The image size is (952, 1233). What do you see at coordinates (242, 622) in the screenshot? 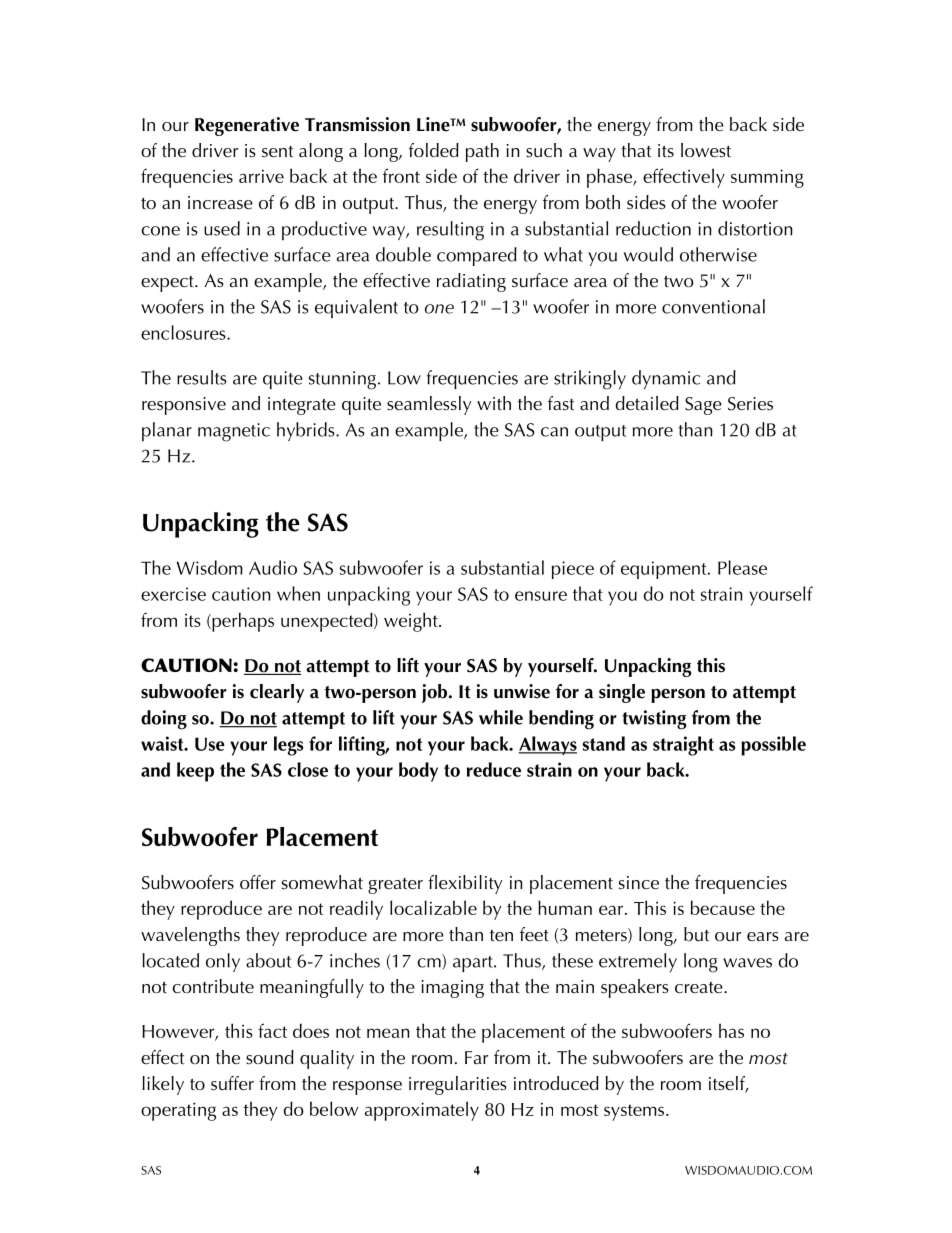
I see `perhaps` at bounding box center [242, 622].
